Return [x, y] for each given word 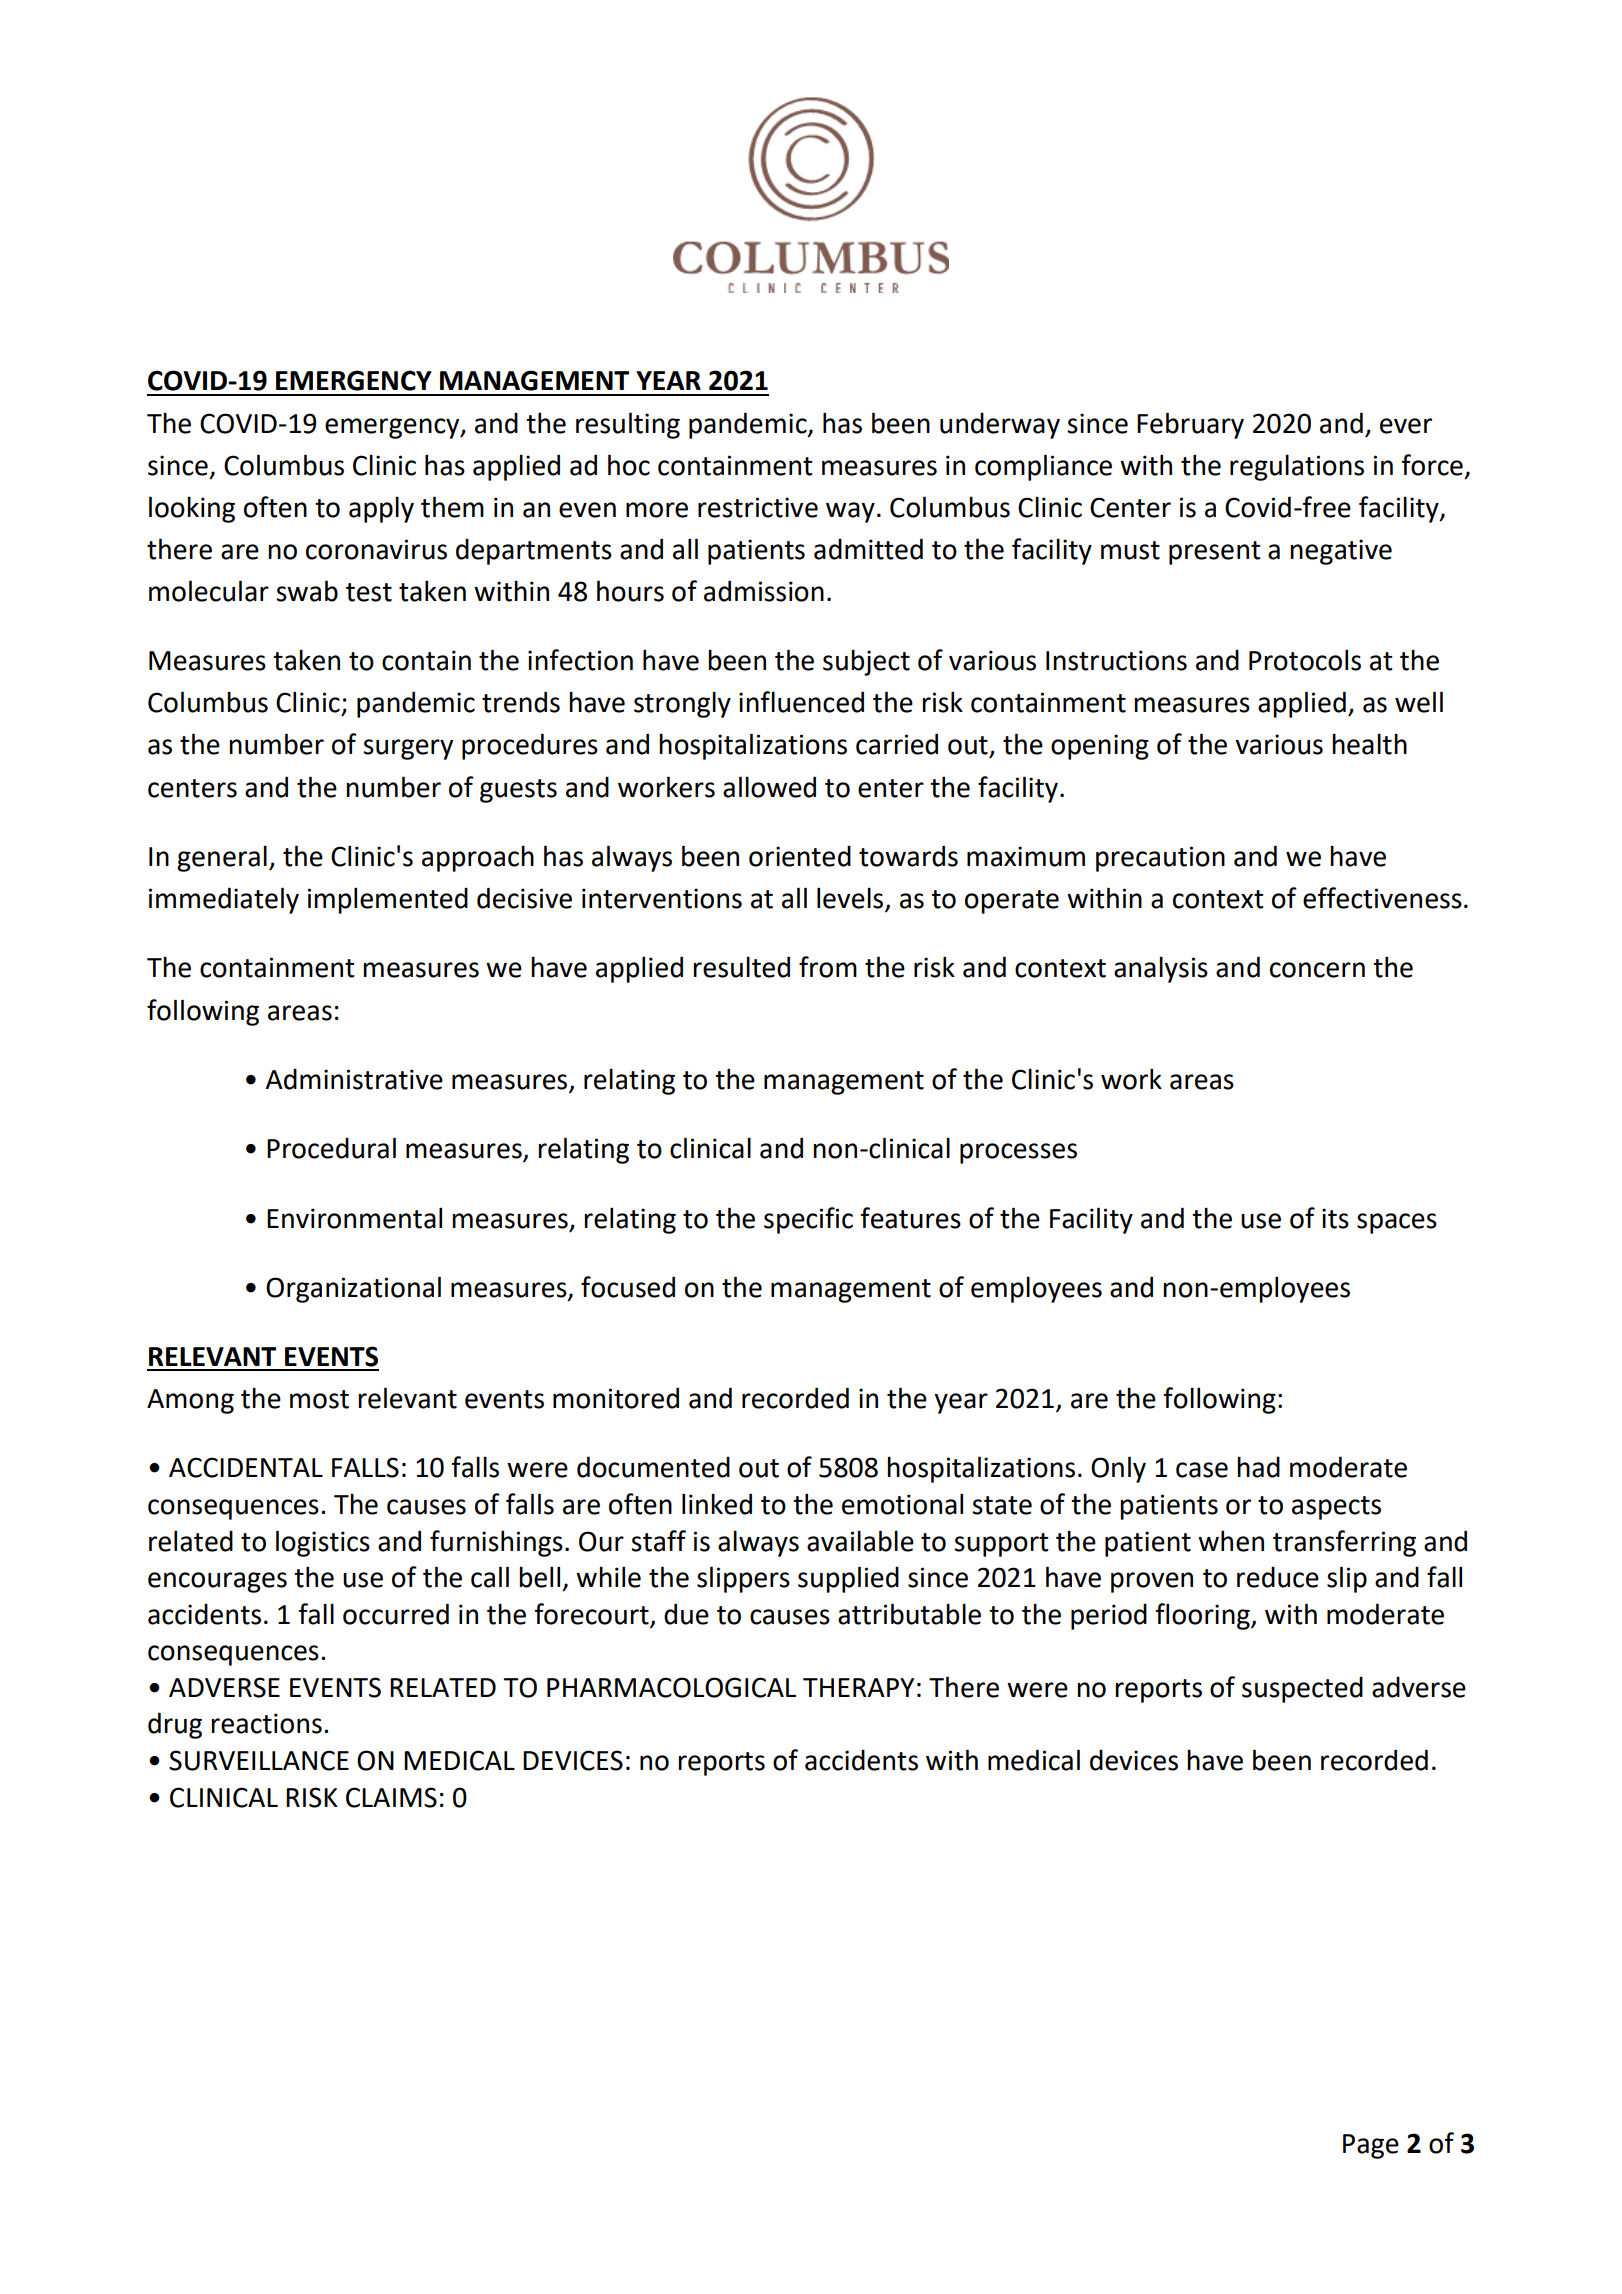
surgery [408, 749]
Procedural [331, 1148]
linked [717, 1504]
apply [381, 509]
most [319, 1399]
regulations [1297, 467]
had [1258, 1467]
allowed [769, 787]
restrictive [758, 507]
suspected [1302, 1690]
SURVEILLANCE [259, 1760]
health [1369, 744]
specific [808, 1220]
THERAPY [858, 1687]
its [1335, 1218]
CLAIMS [391, 1797]
